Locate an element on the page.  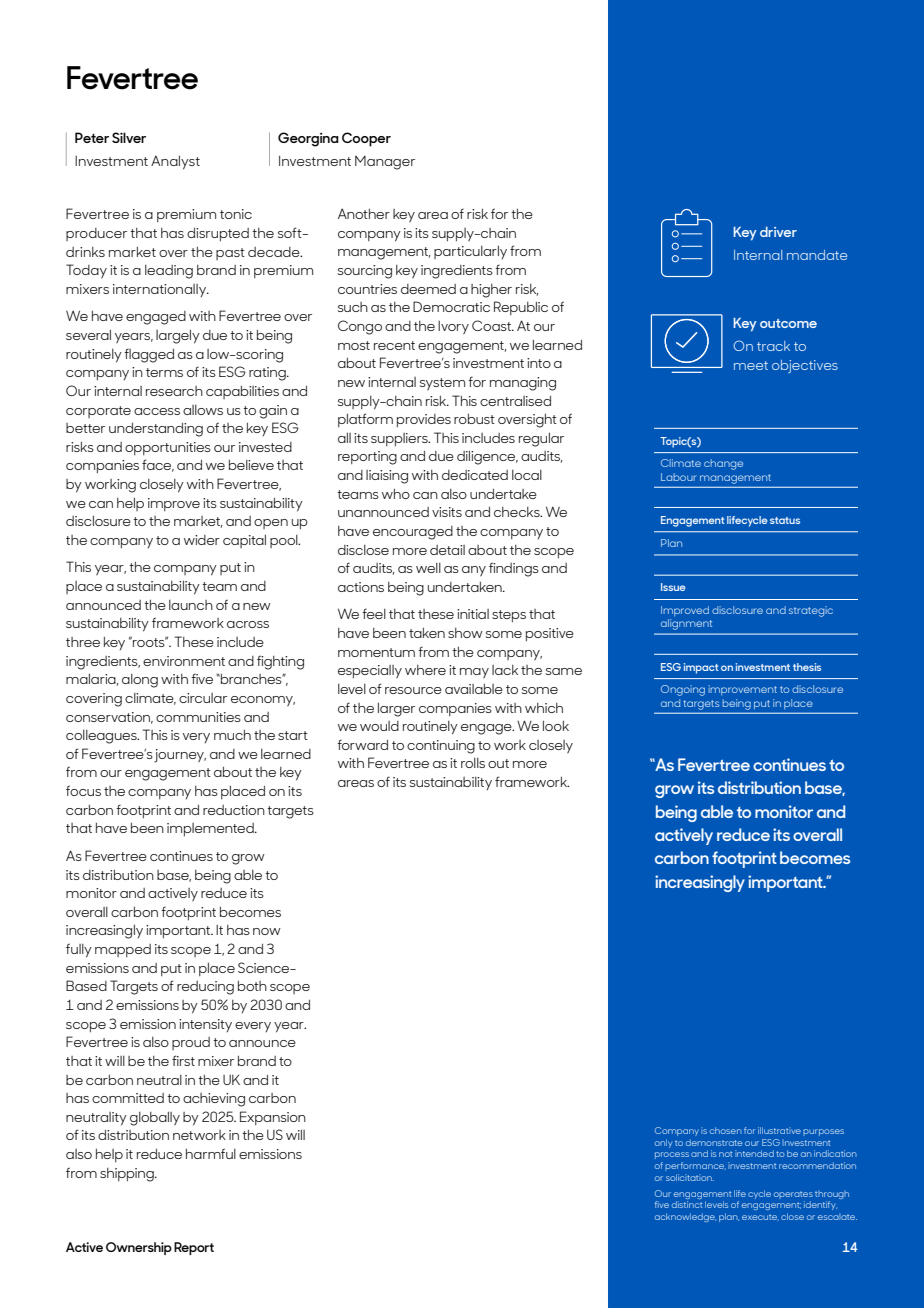
Ownership is located at coordinates (139, 1248).
